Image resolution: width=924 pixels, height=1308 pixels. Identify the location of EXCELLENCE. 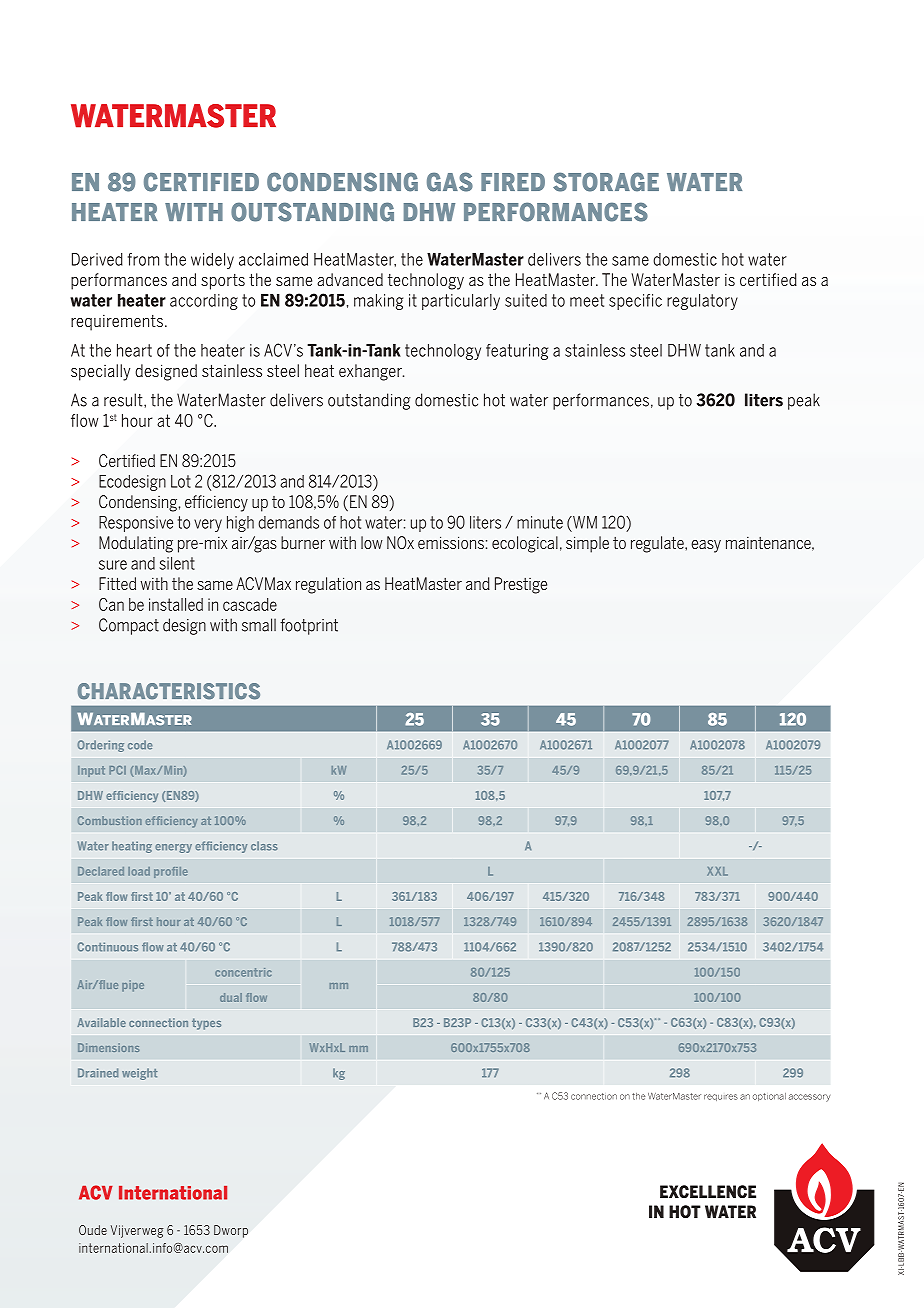
(708, 1191).
